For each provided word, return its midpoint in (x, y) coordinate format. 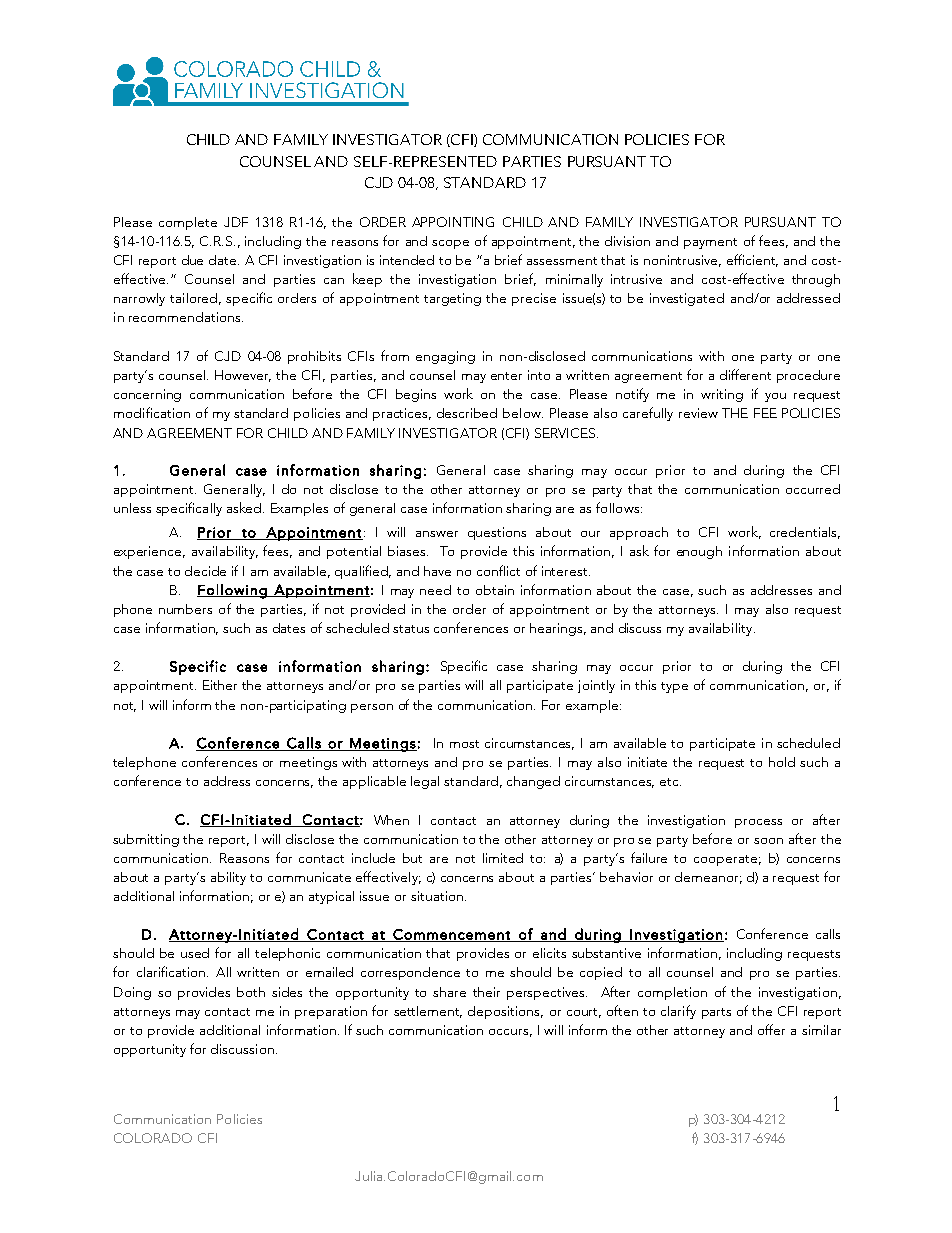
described (467, 413)
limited (503, 858)
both (251, 992)
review (698, 413)
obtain (495, 590)
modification (152, 412)
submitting (146, 840)
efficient (752, 260)
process (758, 823)
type (674, 687)
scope (450, 244)
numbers (185, 609)
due (192, 260)
